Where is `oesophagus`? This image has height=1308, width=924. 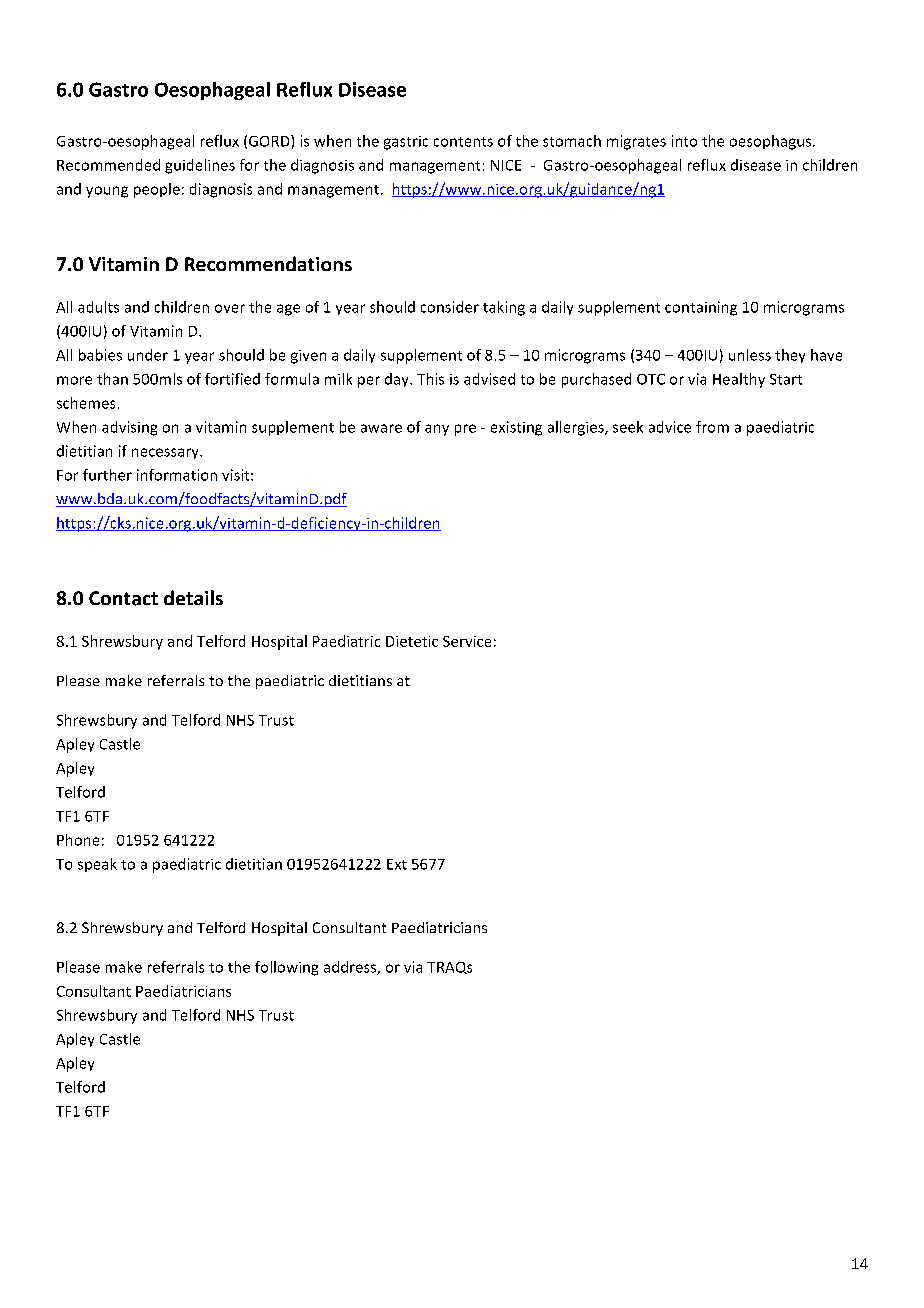
oesophagus is located at coordinates (772, 142).
